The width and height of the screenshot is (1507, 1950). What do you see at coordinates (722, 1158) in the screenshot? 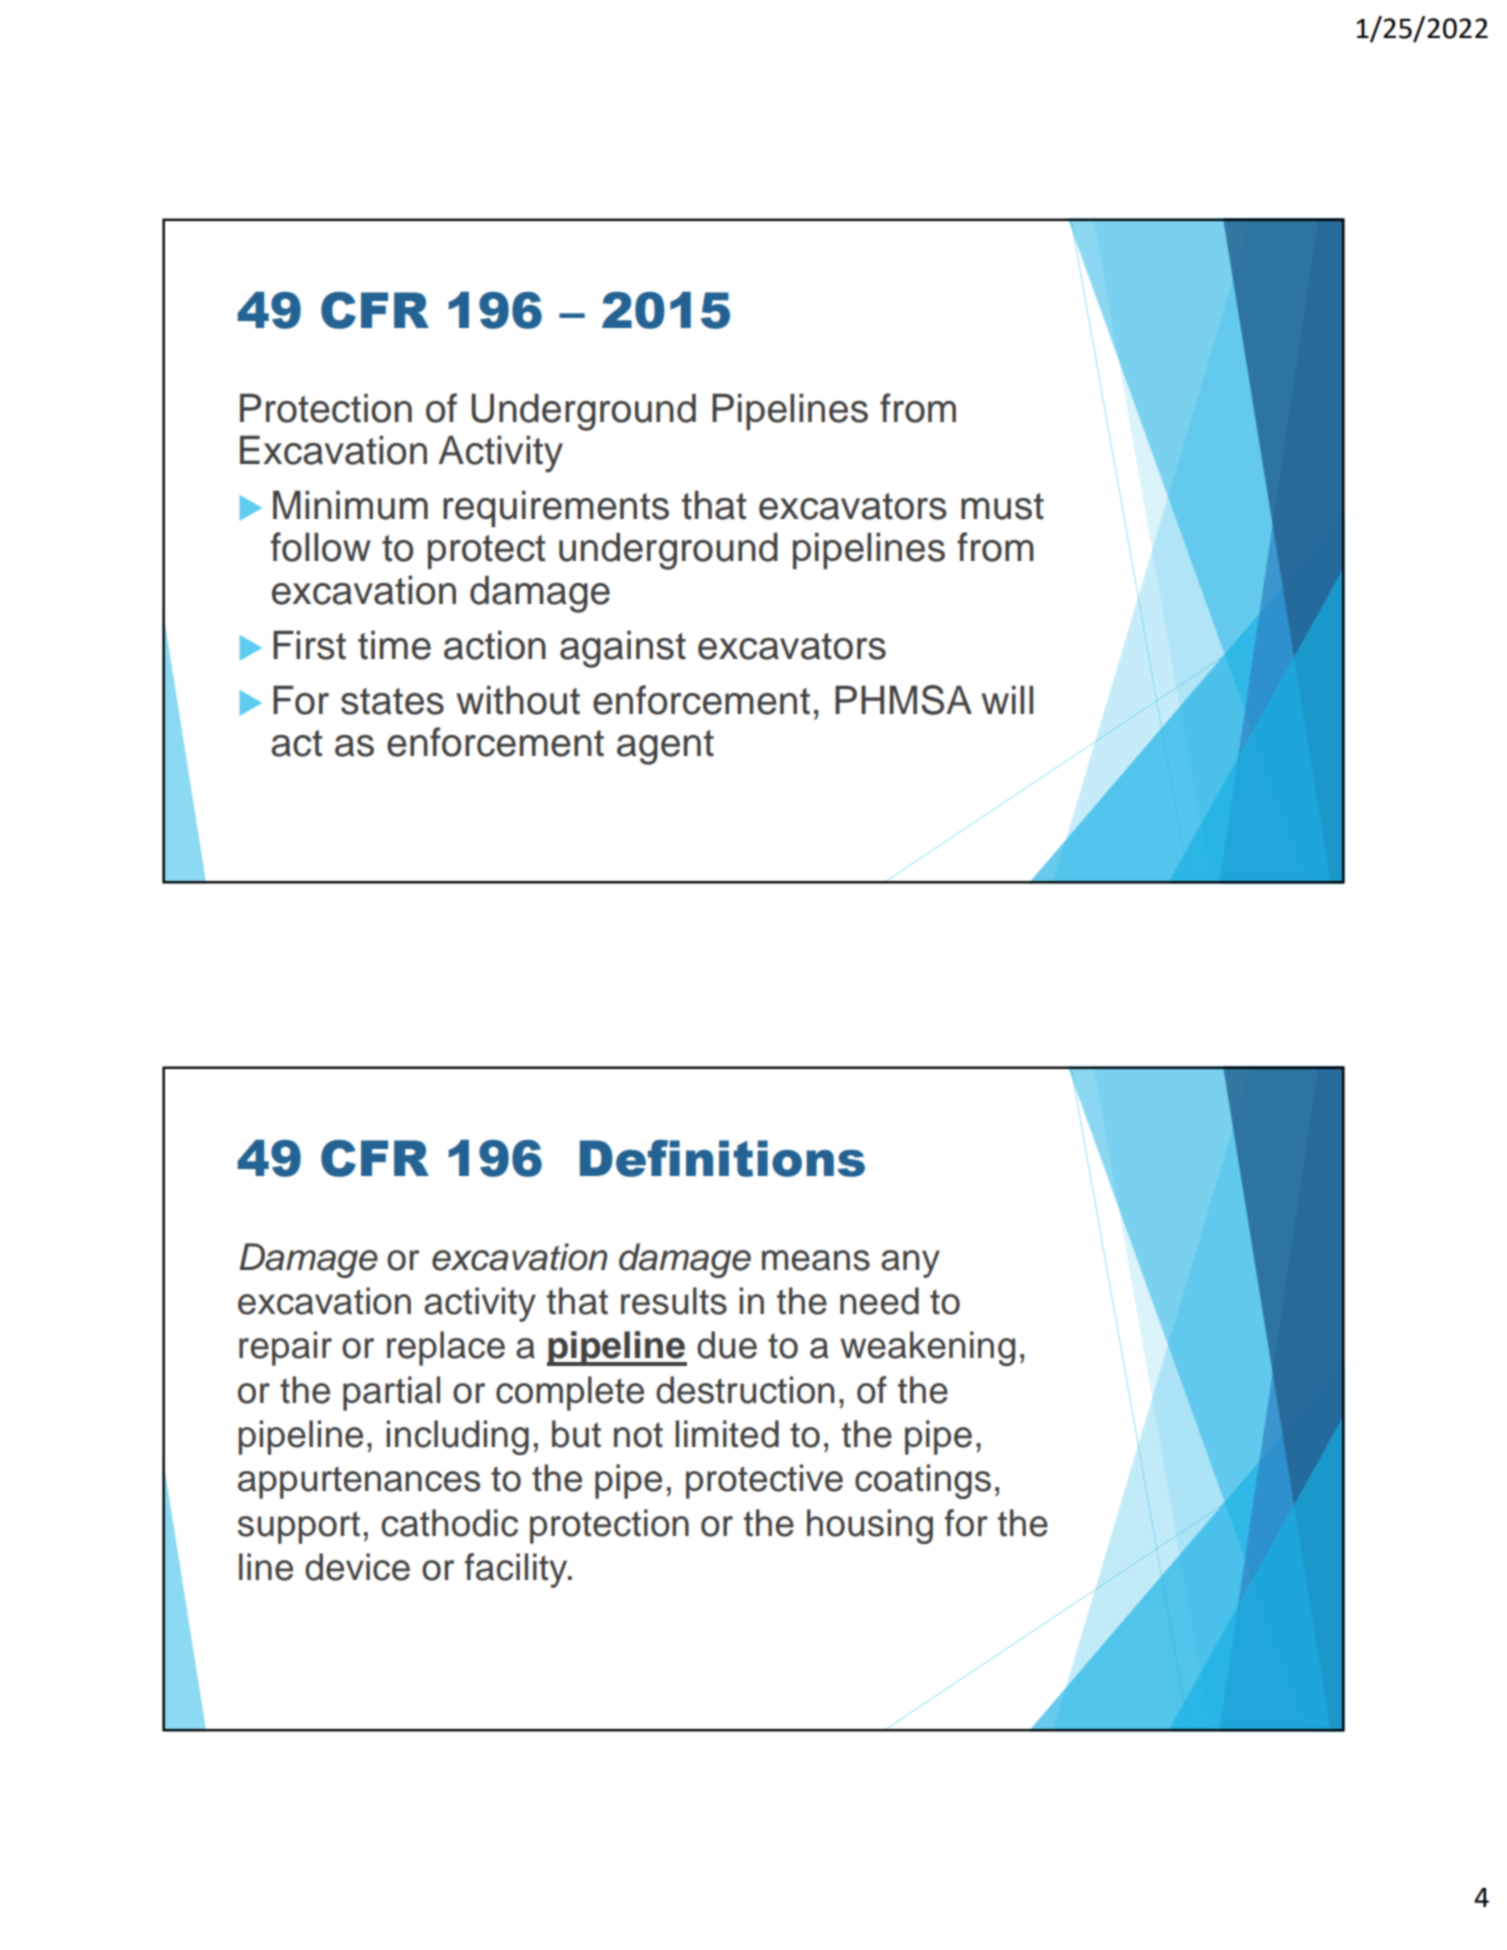
I see `Definitions` at bounding box center [722, 1158].
